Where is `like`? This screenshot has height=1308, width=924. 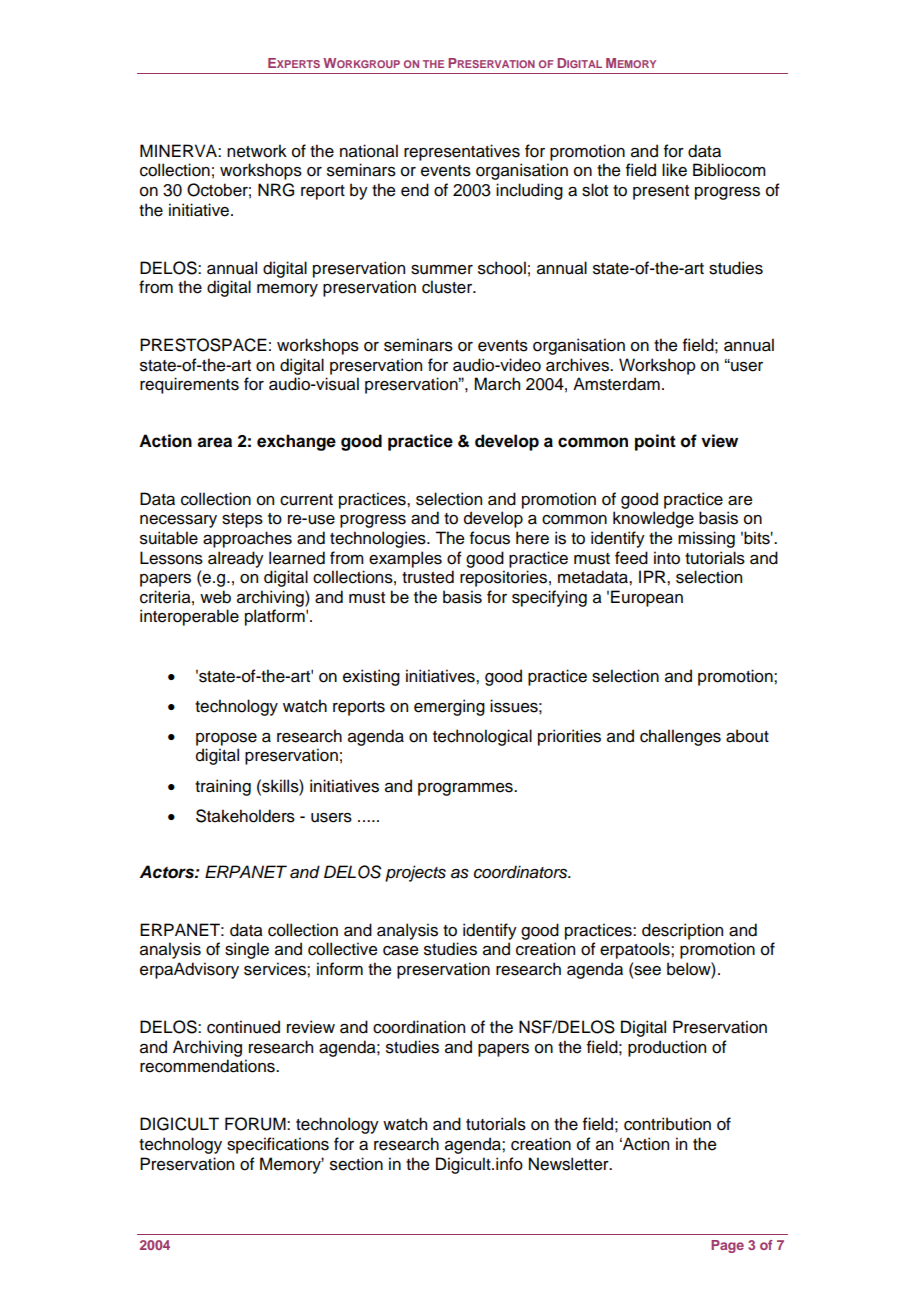 like is located at coordinates (674, 170).
